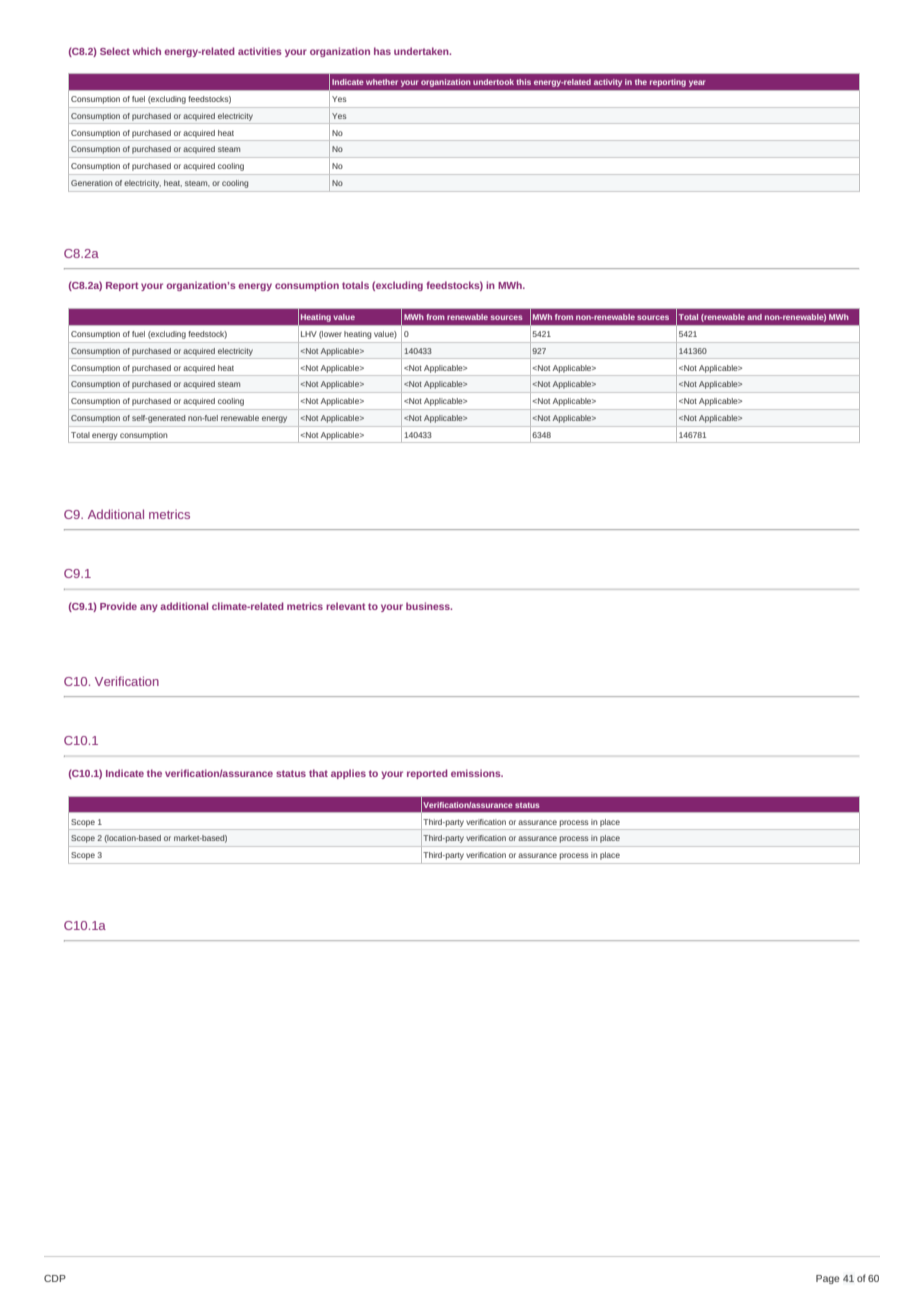 This document has width=924, height=1308. Describe the element at coordinates (115, 51) in the document. I see `Select` at that location.
